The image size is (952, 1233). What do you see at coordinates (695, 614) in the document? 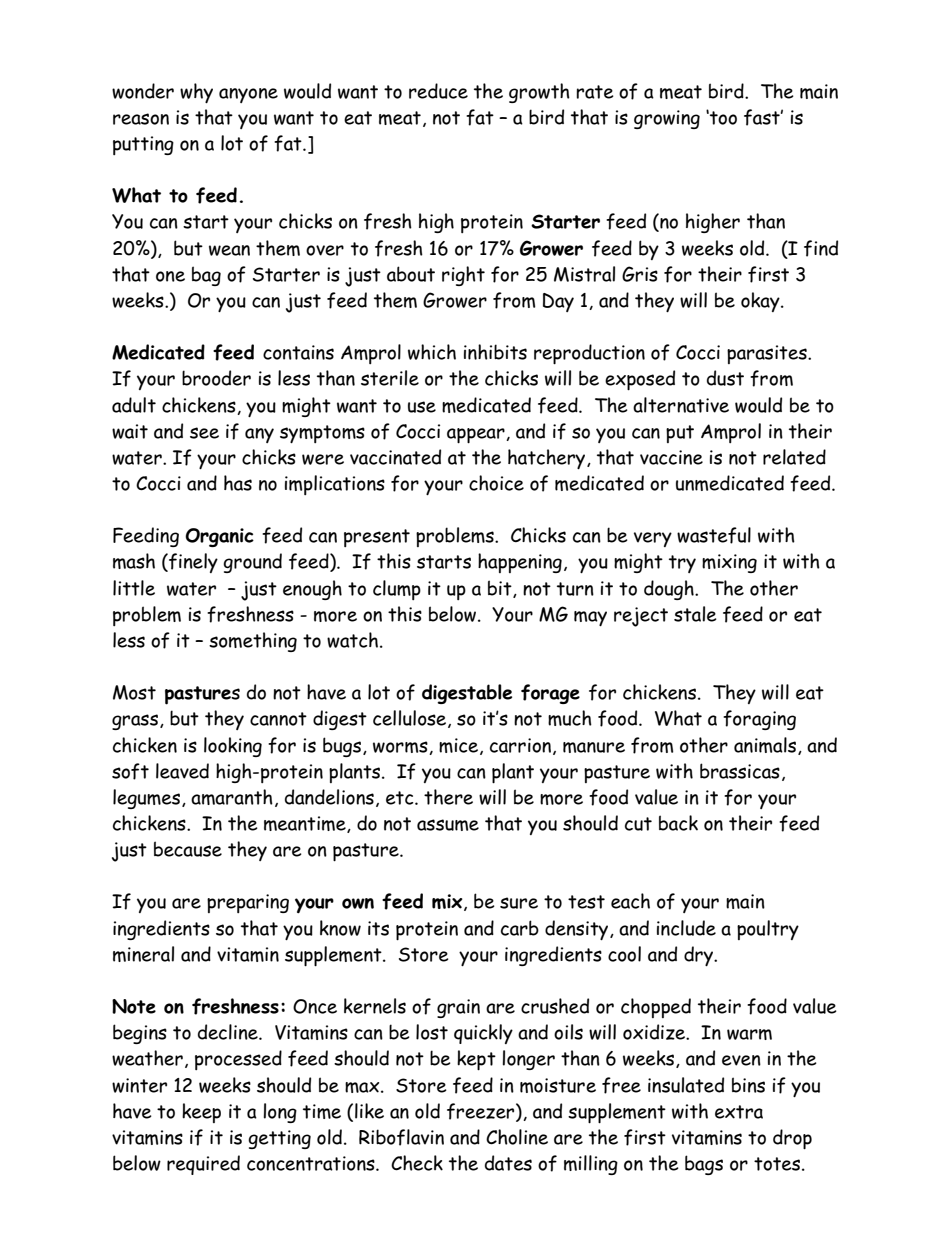
I see `stale` at bounding box center [695, 614].
